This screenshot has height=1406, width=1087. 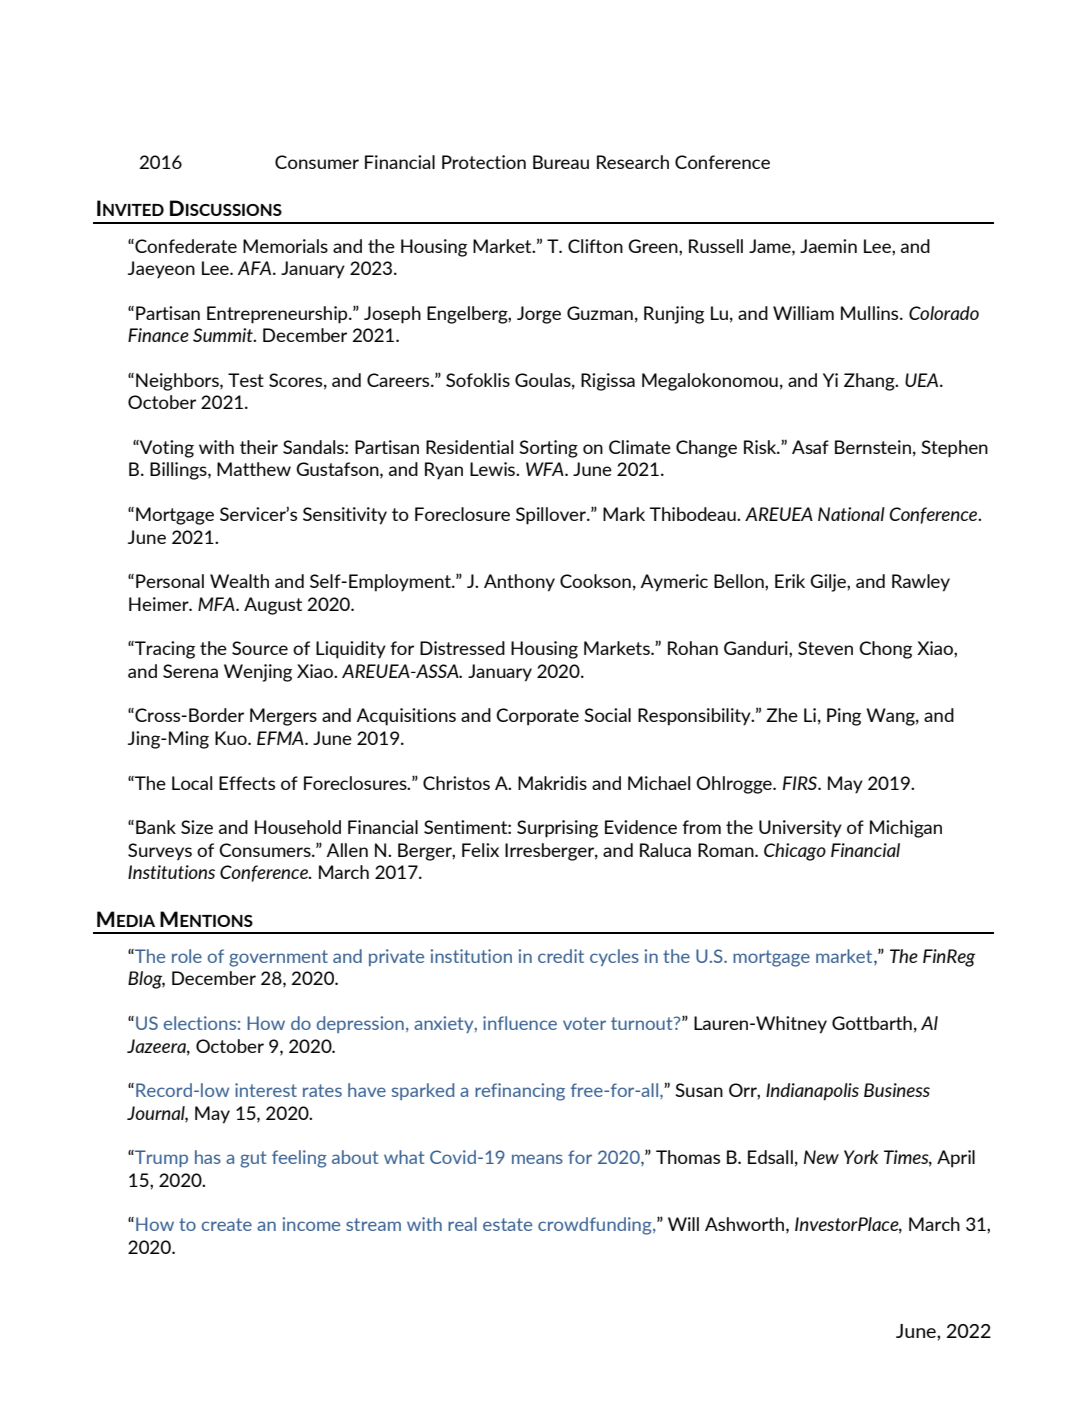 What do you see at coordinates (861, 1157) in the screenshot?
I see `York` at bounding box center [861, 1157].
